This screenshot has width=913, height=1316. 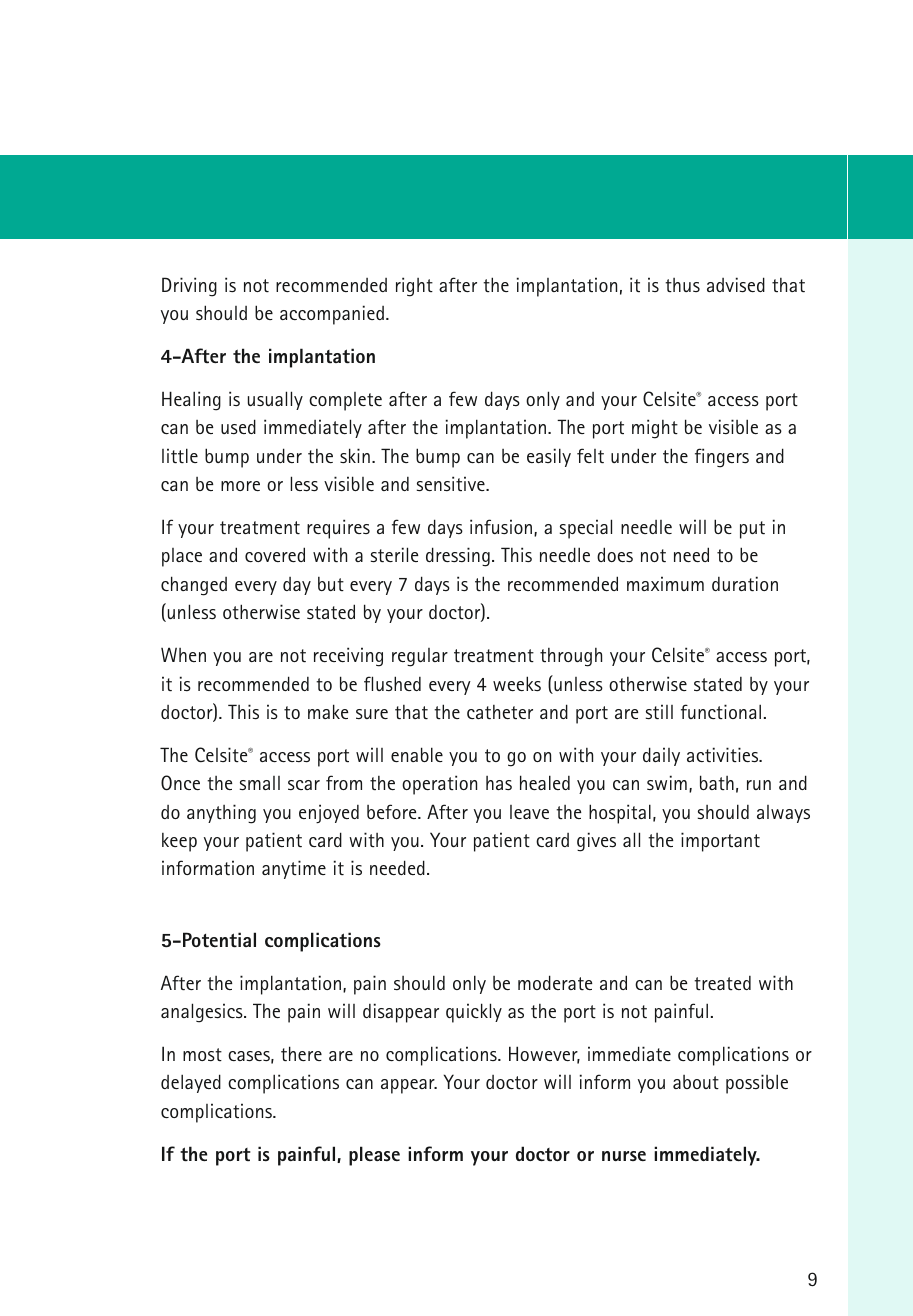 What do you see at coordinates (745, 584) in the screenshot?
I see `duration` at bounding box center [745, 584].
